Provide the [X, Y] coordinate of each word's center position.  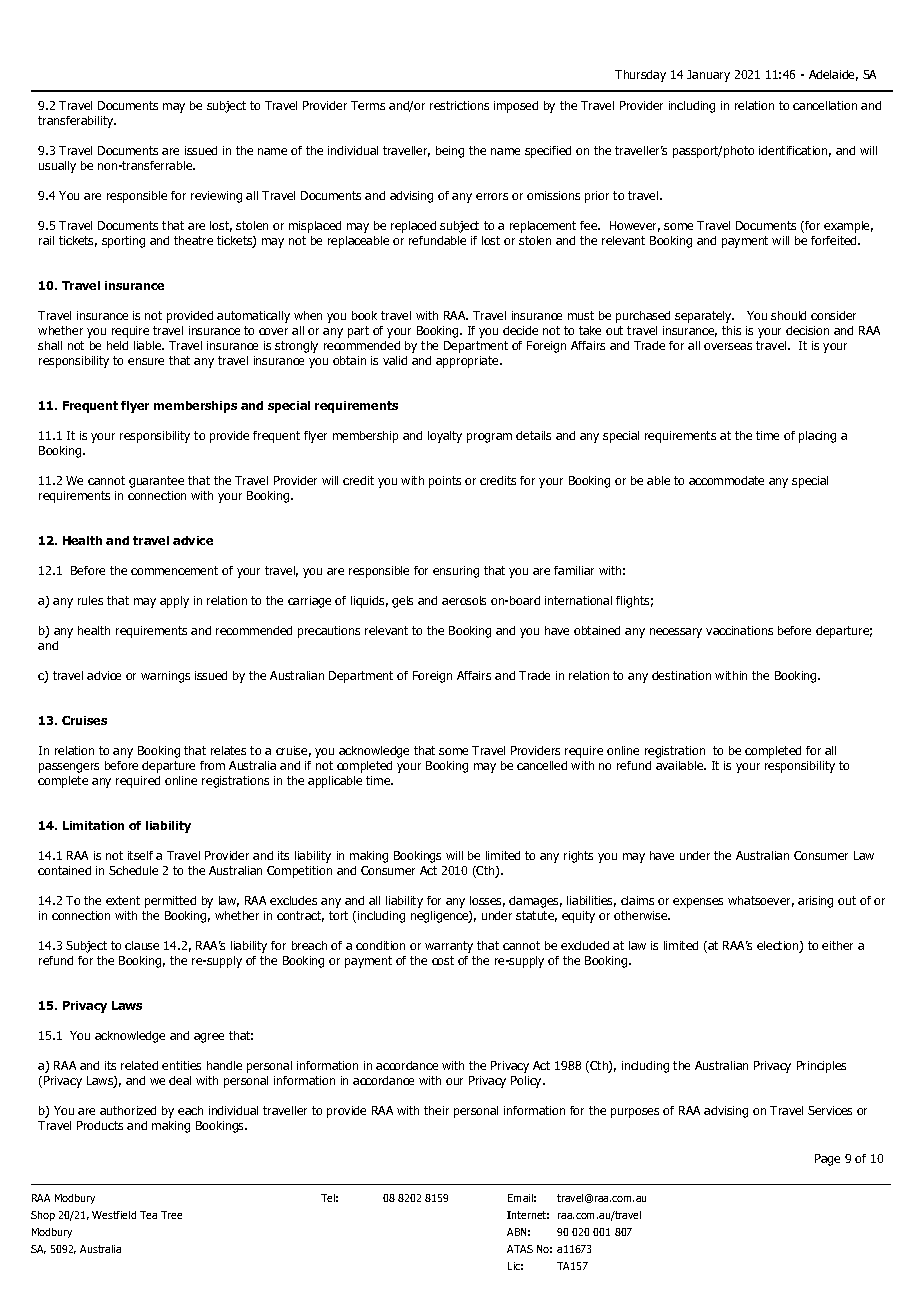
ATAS [520, 1249]
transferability [77, 122]
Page [827, 1160]
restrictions [459, 105]
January [708, 76]
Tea [148, 1215]
